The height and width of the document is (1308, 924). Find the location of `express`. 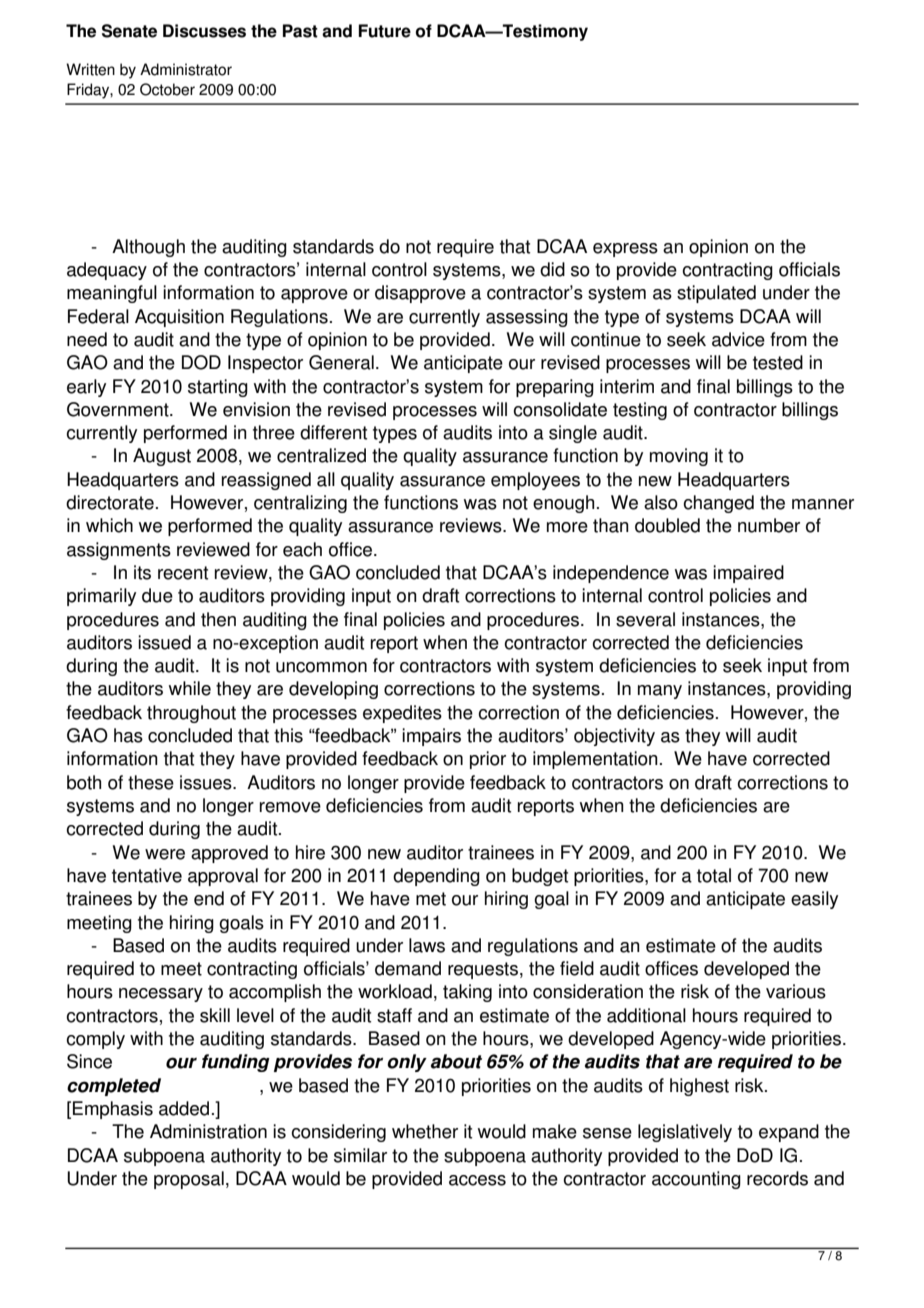

express is located at coordinates (625, 250).
